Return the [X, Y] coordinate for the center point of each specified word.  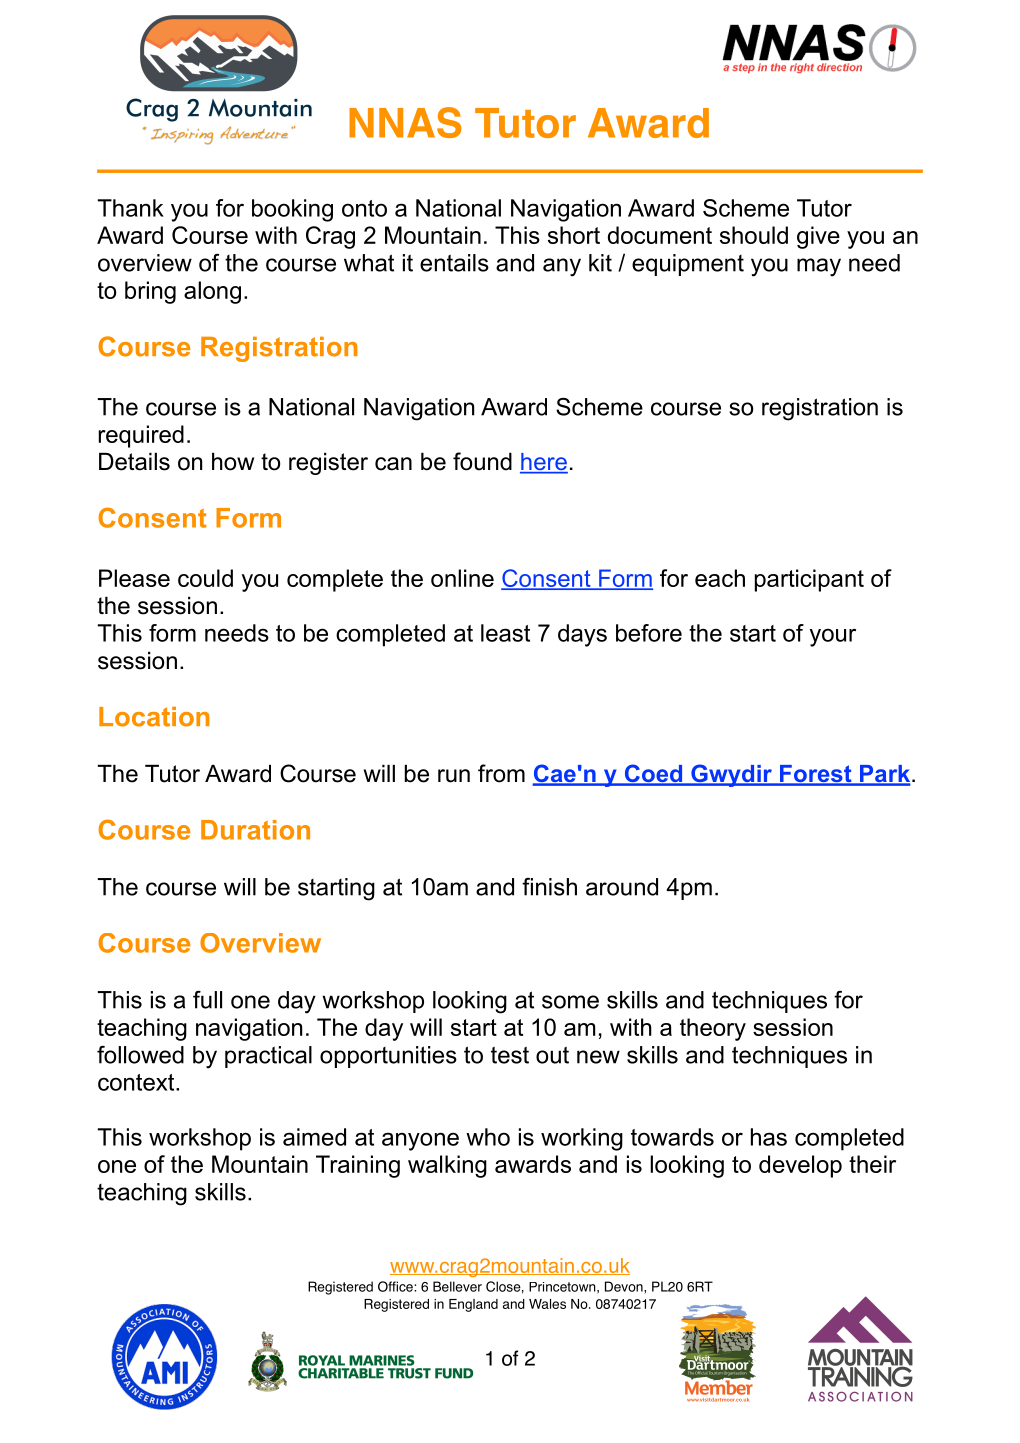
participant [809, 580]
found [482, 461]
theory [713, 1029]
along [212, 292]
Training [358, 1166]
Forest [816, 775]
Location [154, 717]
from [501, 773]
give [818, 237]
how [233, 462]
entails [454, 263]
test [510, 1055]
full [207, 1000]
